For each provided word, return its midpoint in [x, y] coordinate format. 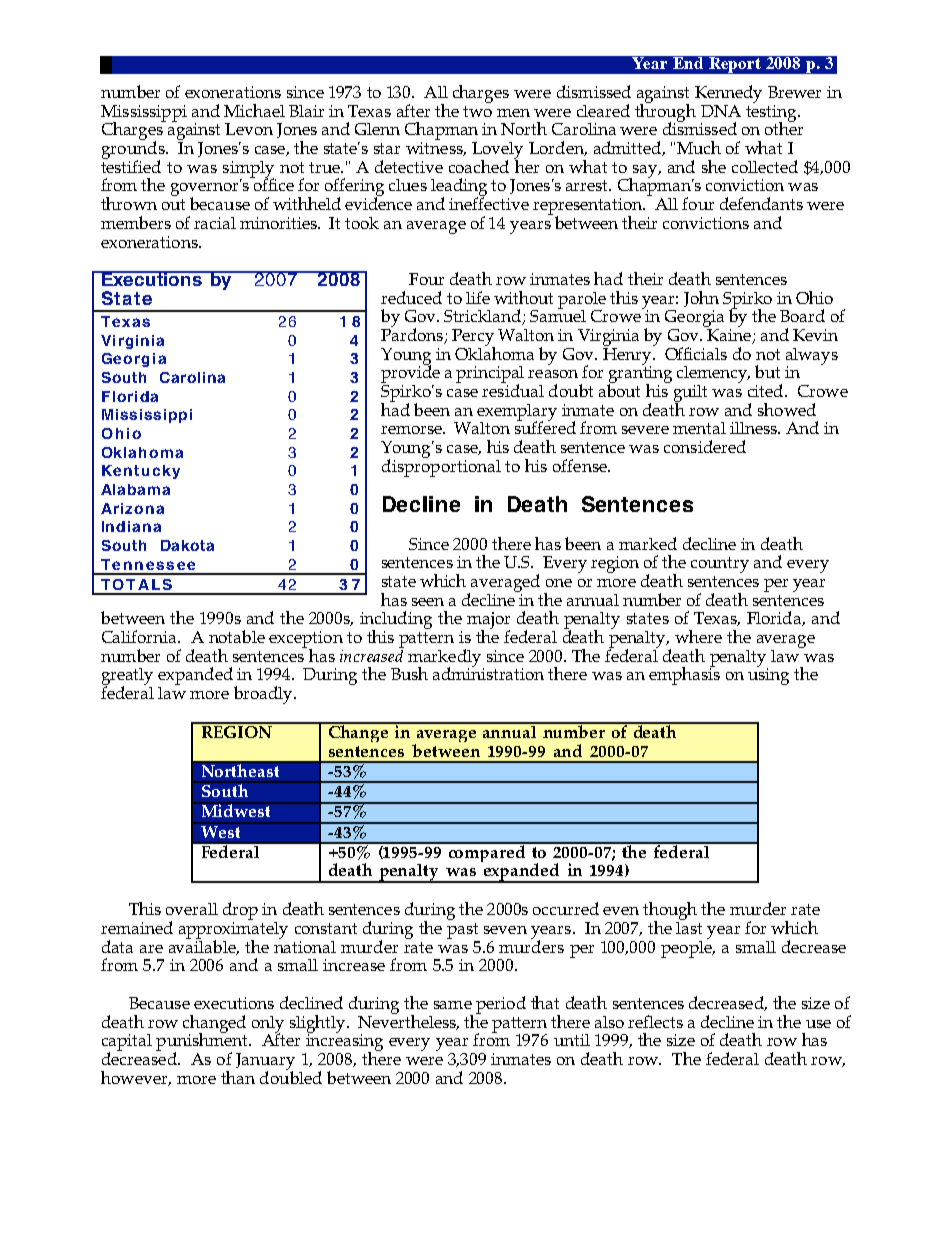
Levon [249, 129]
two [477, 111]
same [453, 1005]
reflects [655, 1021]
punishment [203, 1041]
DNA [721, 111]
